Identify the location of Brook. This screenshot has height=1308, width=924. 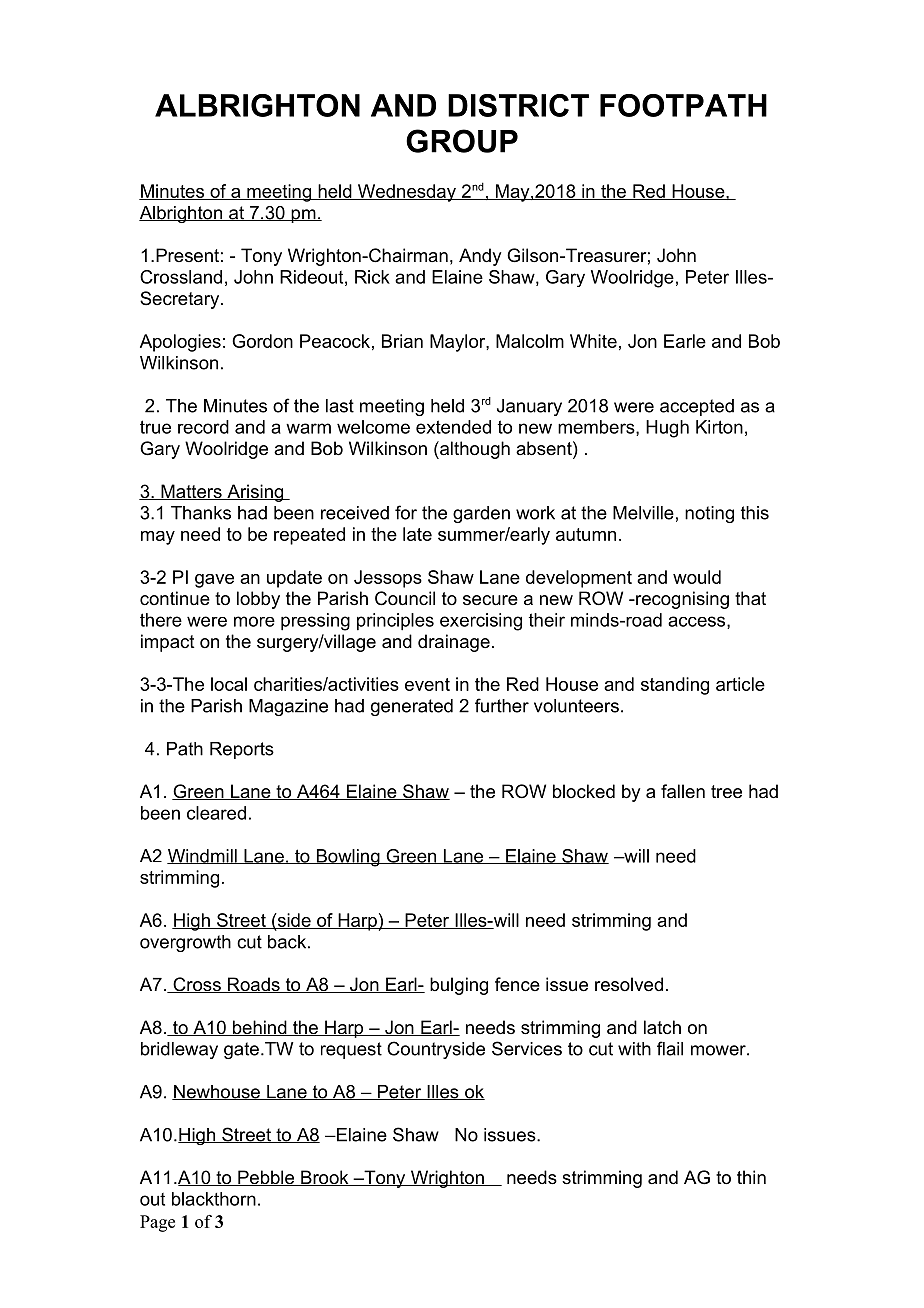
(325, 1178).
